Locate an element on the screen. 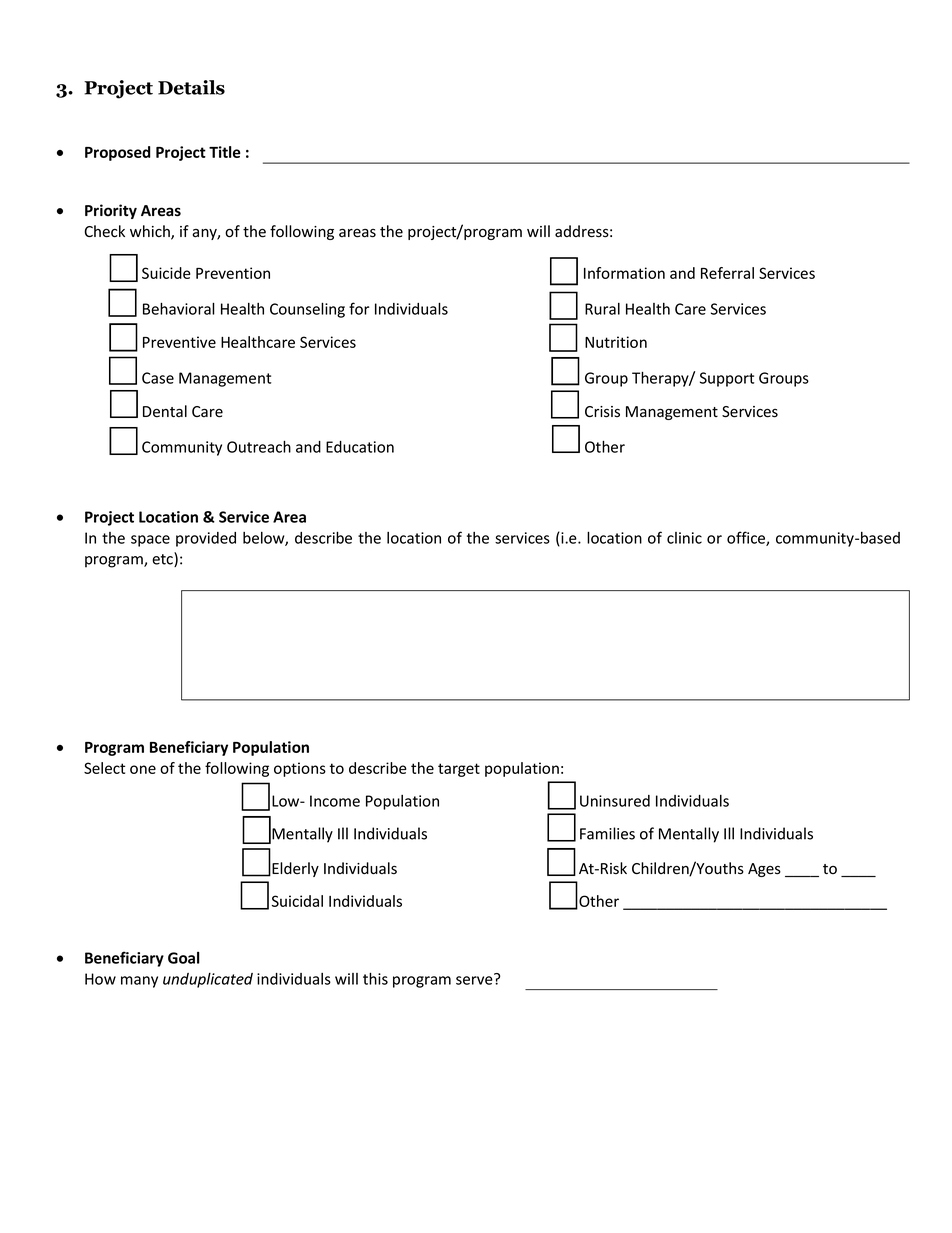  Dental is located at coordinates (165, 411).
